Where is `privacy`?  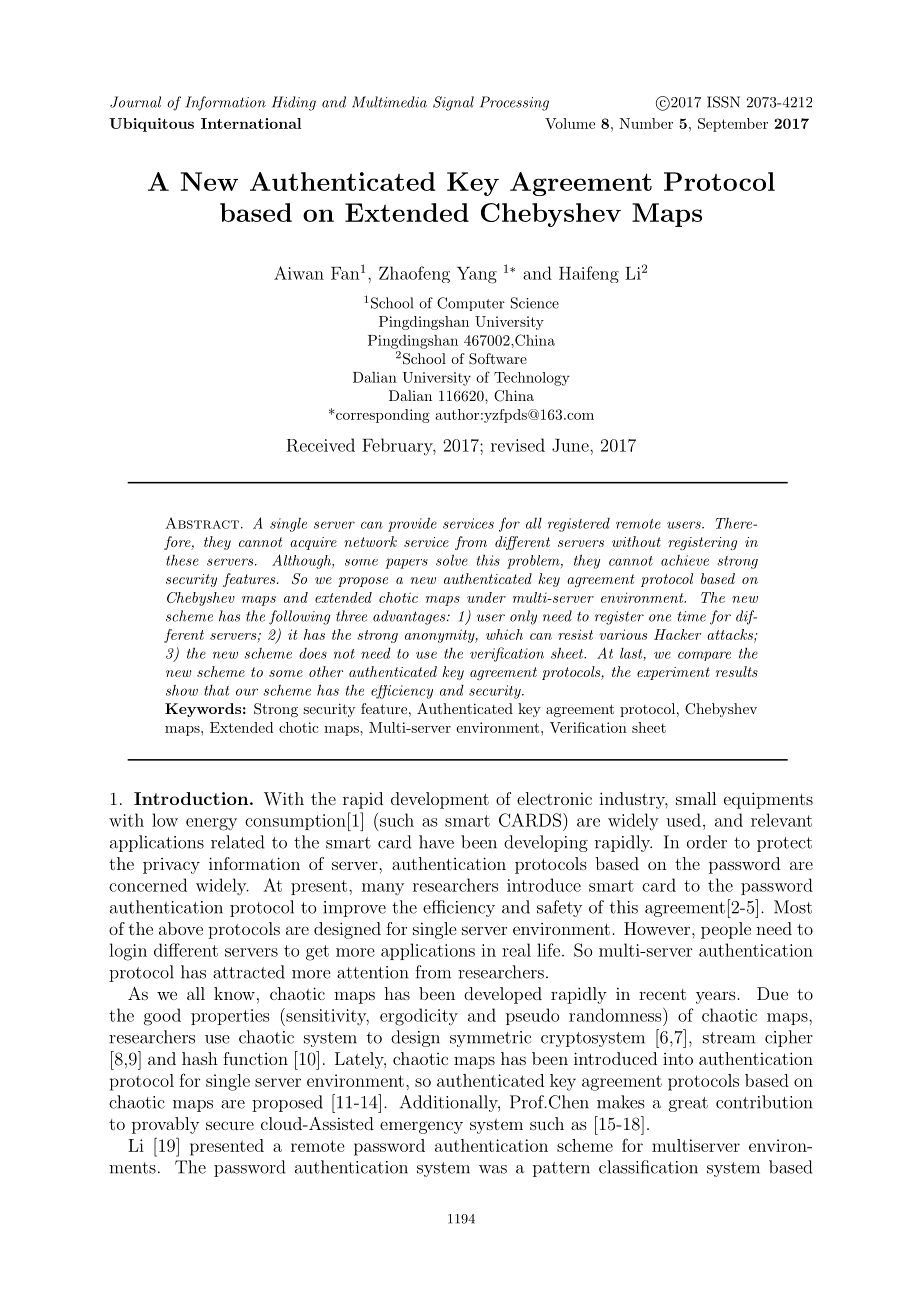
privacy is located at coordinates (171, 866).
